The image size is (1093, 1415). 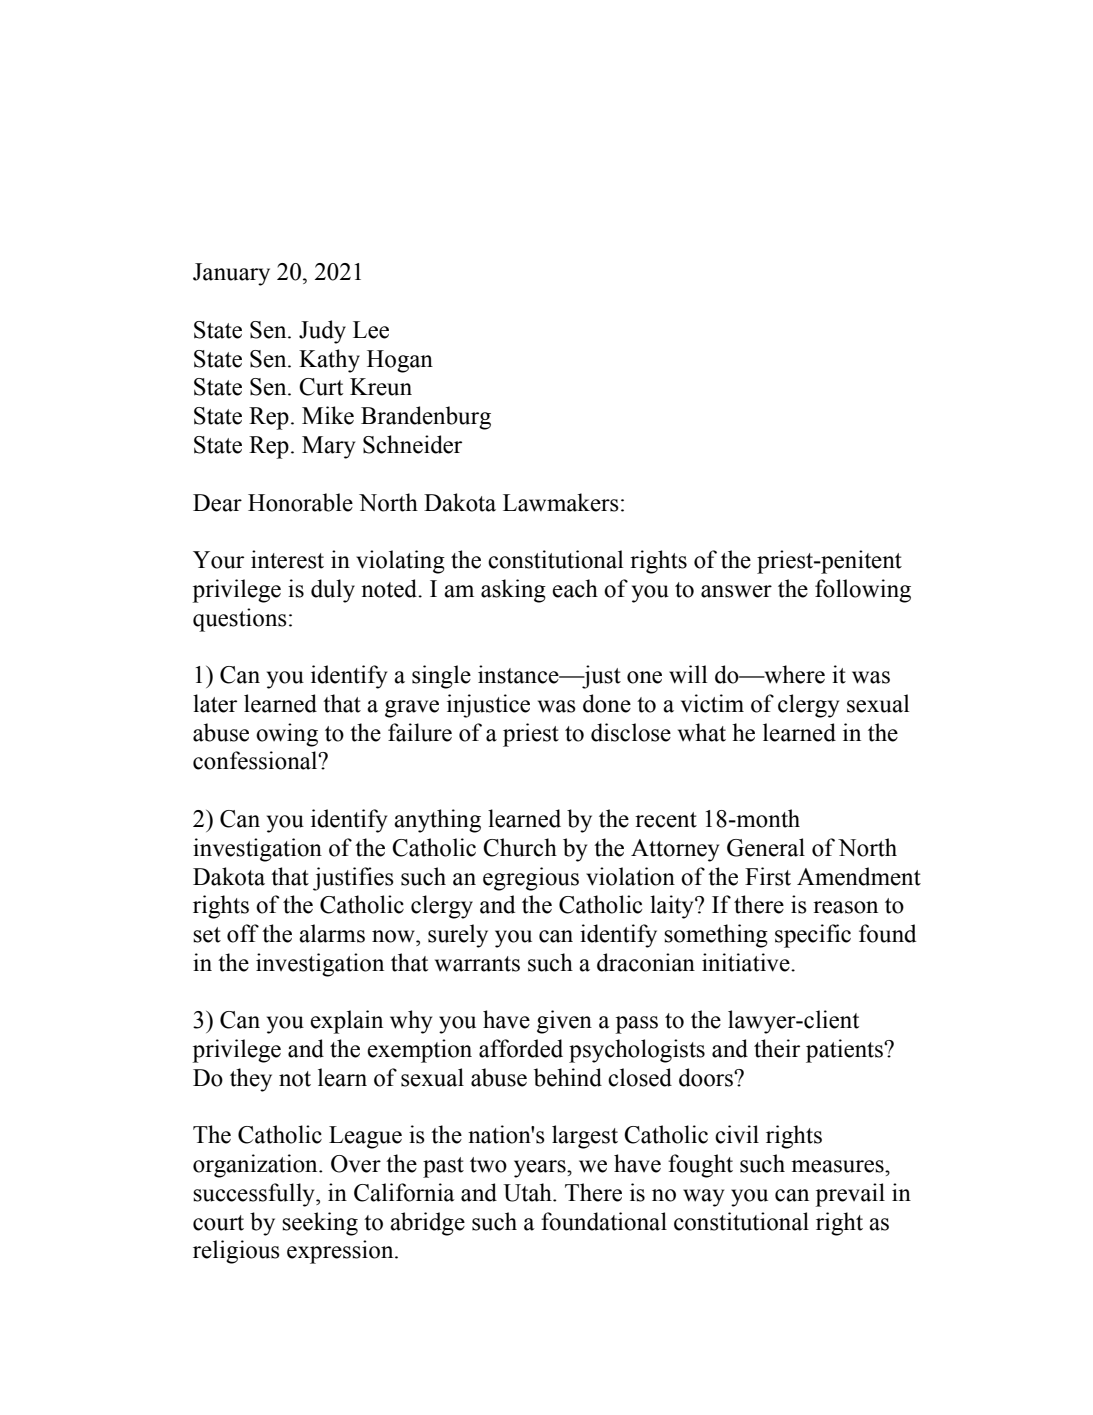 I want to click on egregious, so click(x=531, y=879).
